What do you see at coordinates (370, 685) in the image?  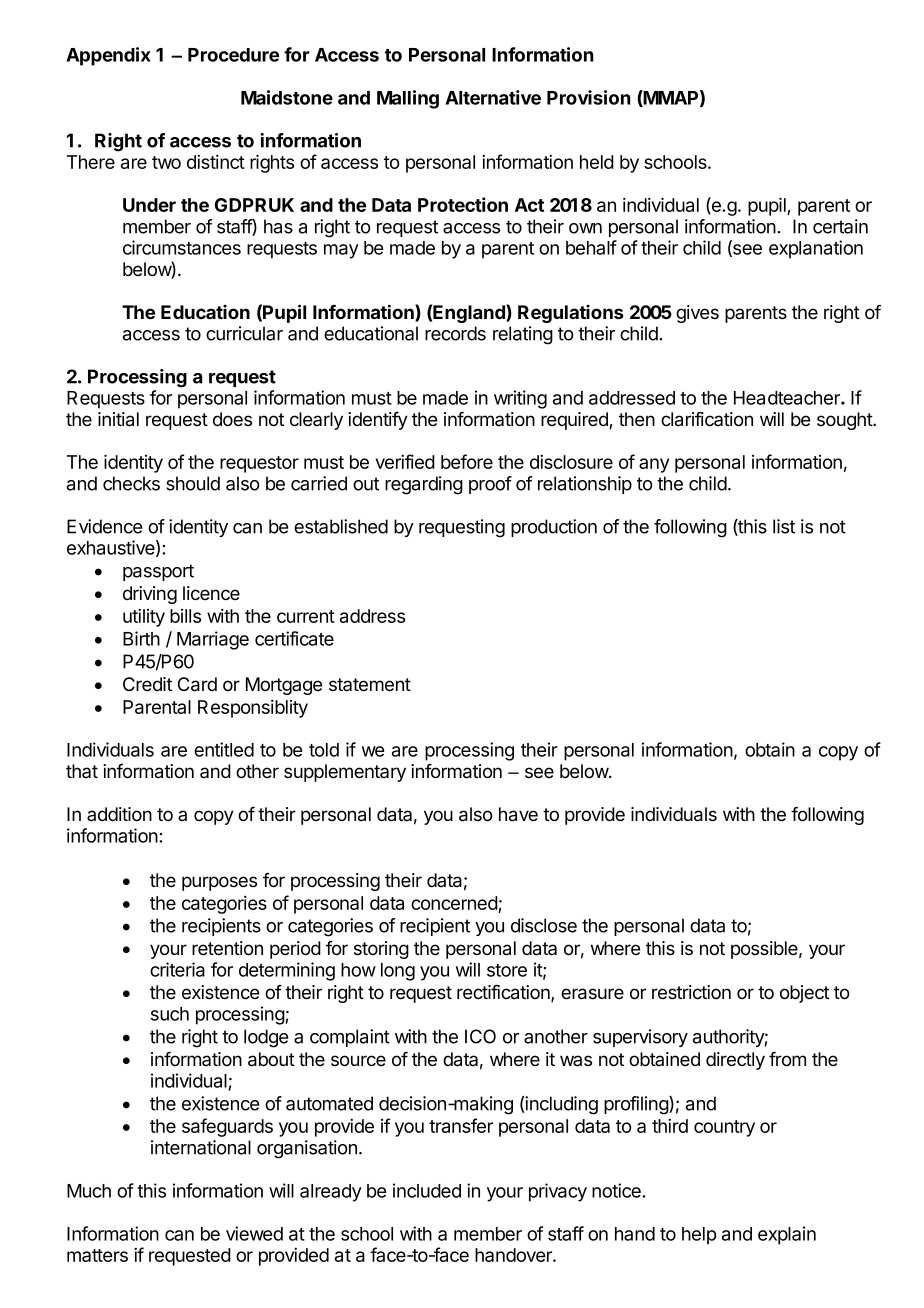 I see `statement` at bounding box center [370, 685].
